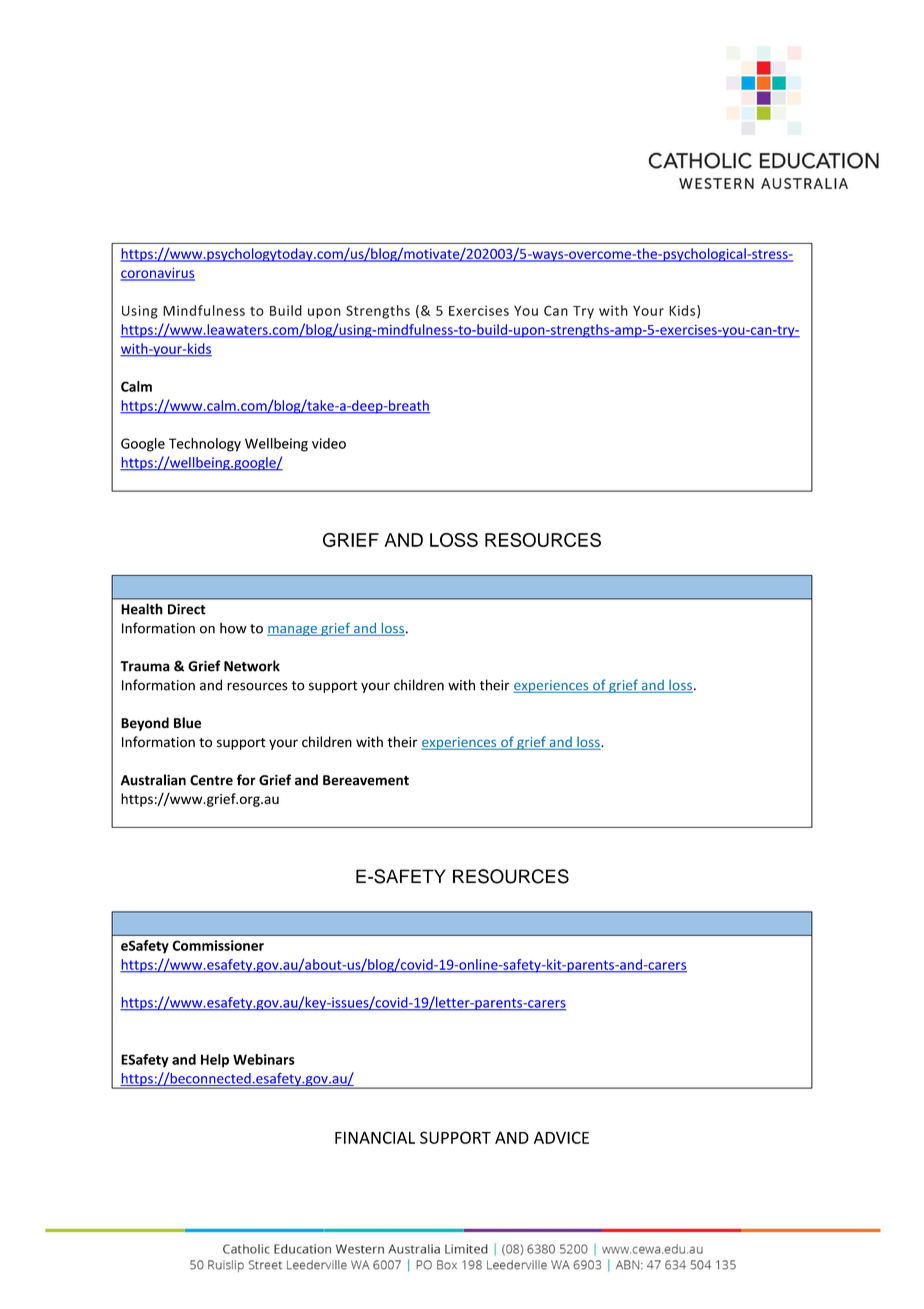  What do you see at coordinates (252, 666) in the document?
I see `Network` at bounding box center [252, 666].
